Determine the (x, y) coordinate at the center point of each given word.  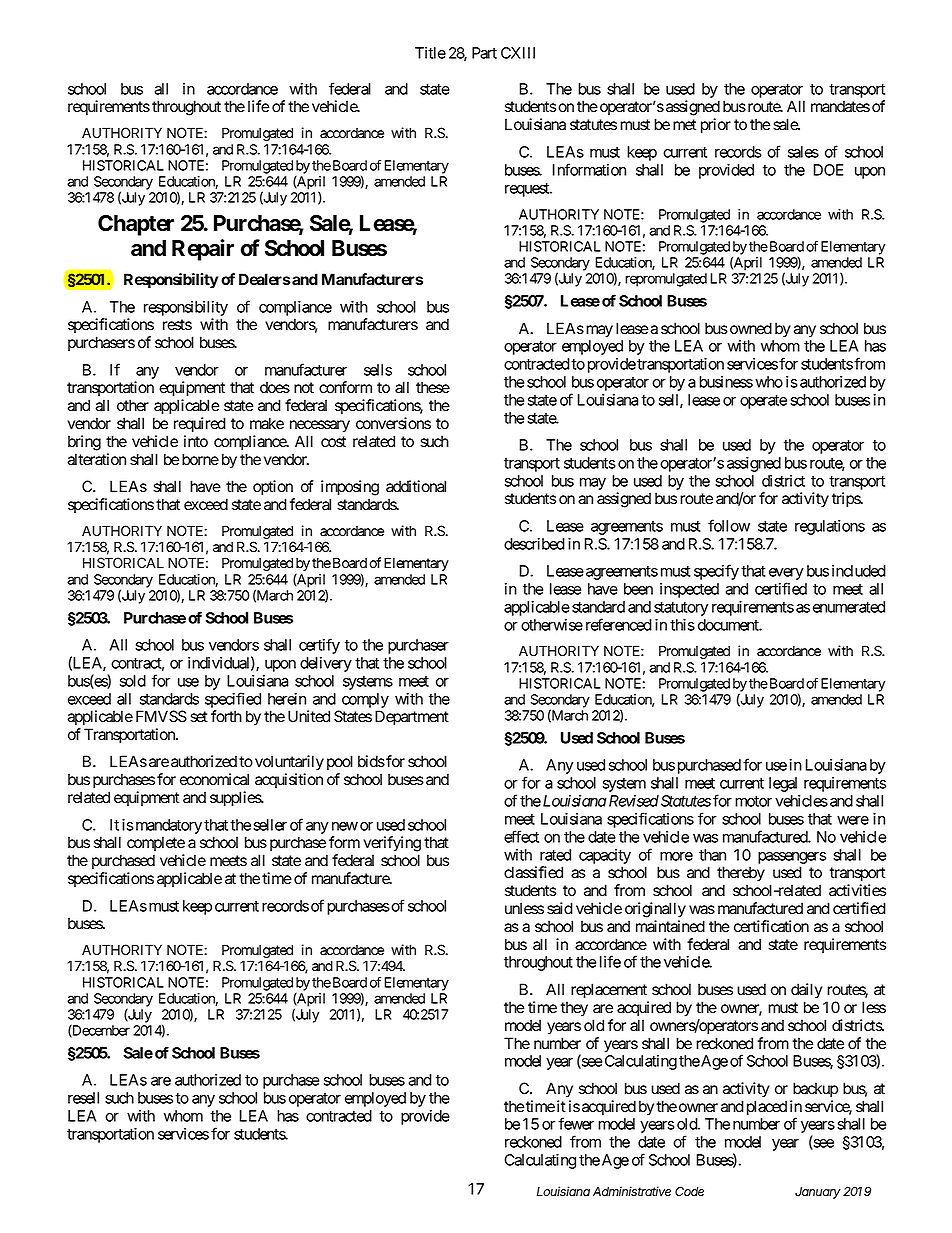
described (534, 544)
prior (716, 126)
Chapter (136, 225)
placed (767, 1108)
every (786, 575)
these (433, 387)
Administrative (632, 1191)
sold (133, 681)
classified (533, 872)
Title (430, 53)
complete (156, 843)
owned (749, 328)
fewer (576, 1123)
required (200, 425)
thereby (741, 874)
